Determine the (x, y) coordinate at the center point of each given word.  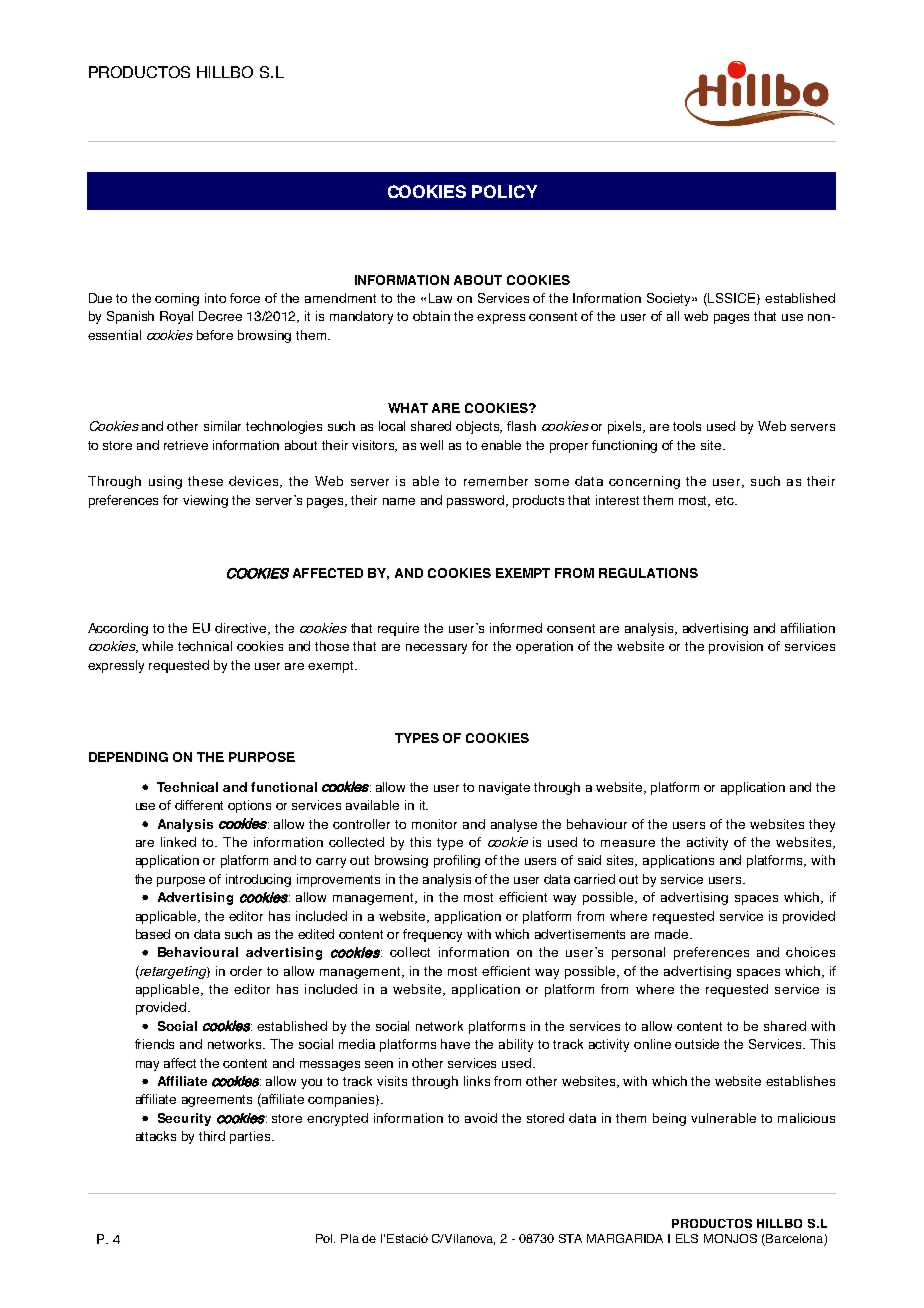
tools (687, 426)
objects (479, 427)
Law (440, 298)
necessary (436, 649)
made (673, 934)
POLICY (504, 191)
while (157, 646)
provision (736, 647)
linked (178, 842)
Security (184, 1119)
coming (177, 299)
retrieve (186, 445)
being (669, 1119)
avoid (481, 1118)
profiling (457, 861)
